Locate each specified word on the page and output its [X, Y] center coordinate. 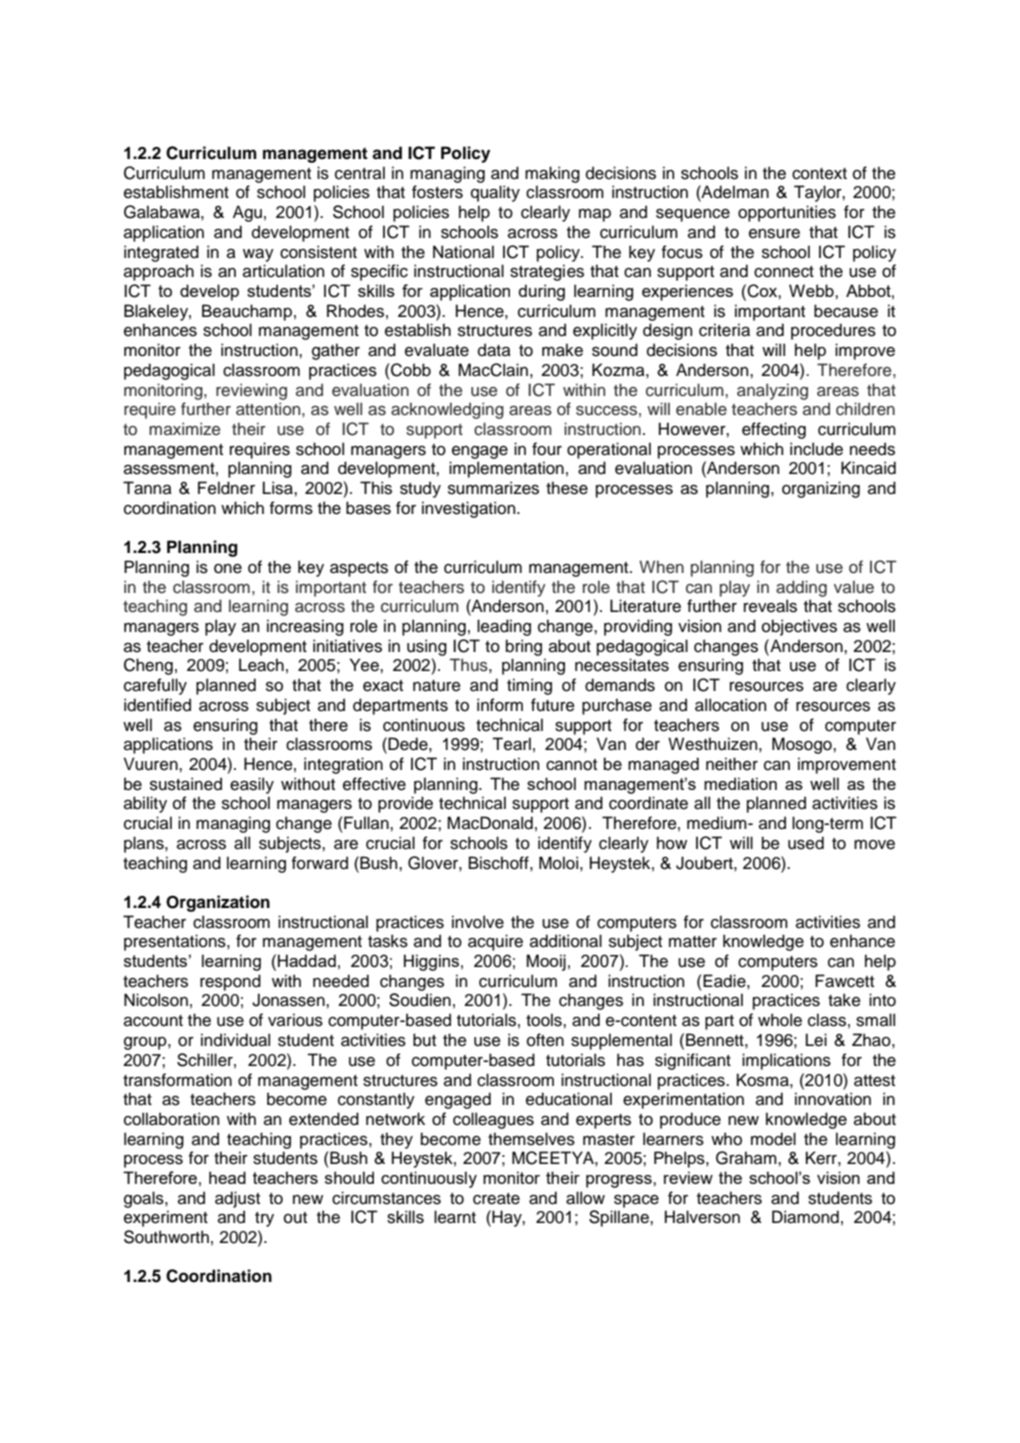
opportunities [787, 213]
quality [495, 193]
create [496, 1199]
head [227, 1177]
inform [500, 705]
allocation [730, 705]
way [258, 255]
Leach [261, 665]
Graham [747, 1158]
